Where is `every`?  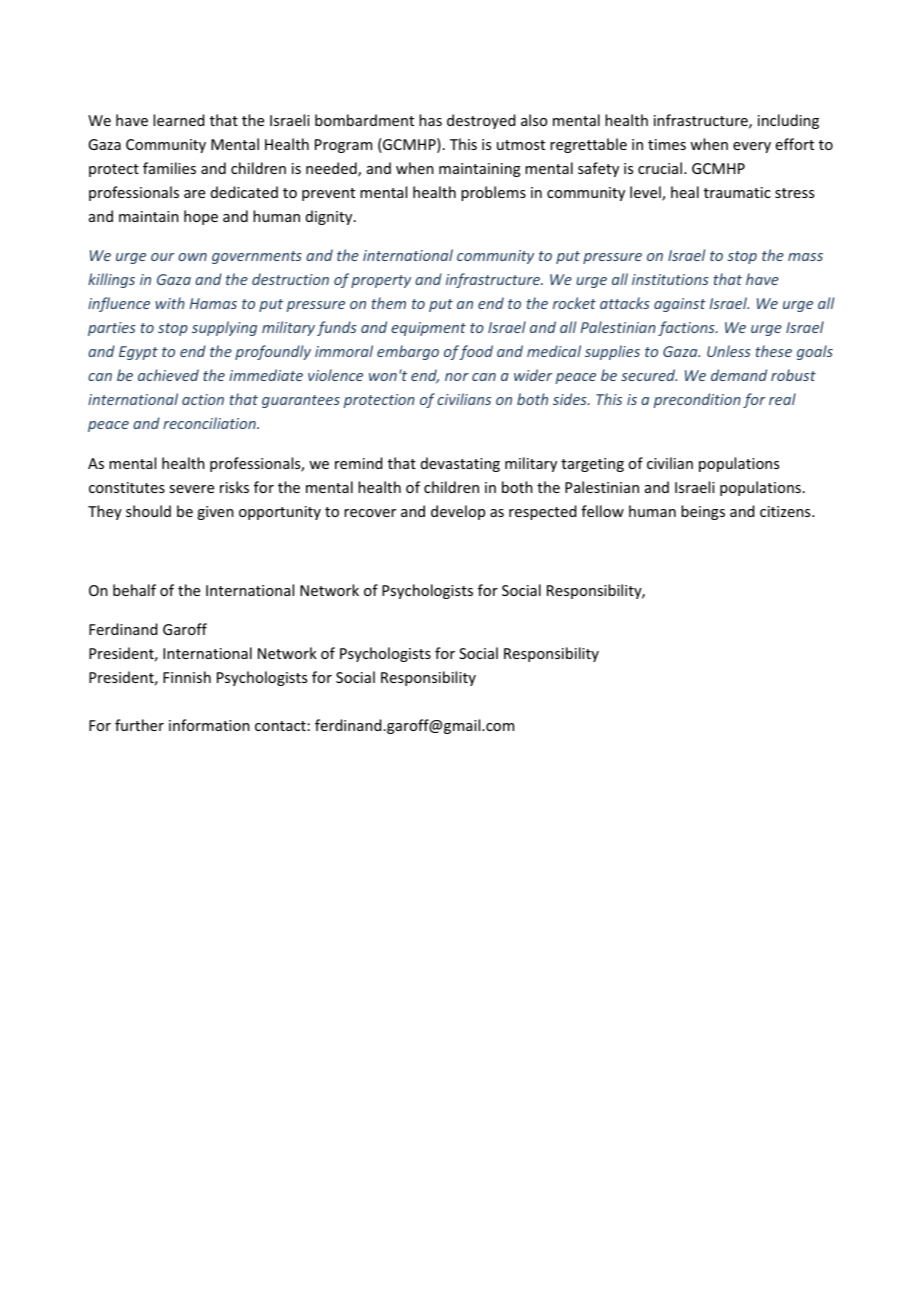
every is located at coordinates (752, 147).
